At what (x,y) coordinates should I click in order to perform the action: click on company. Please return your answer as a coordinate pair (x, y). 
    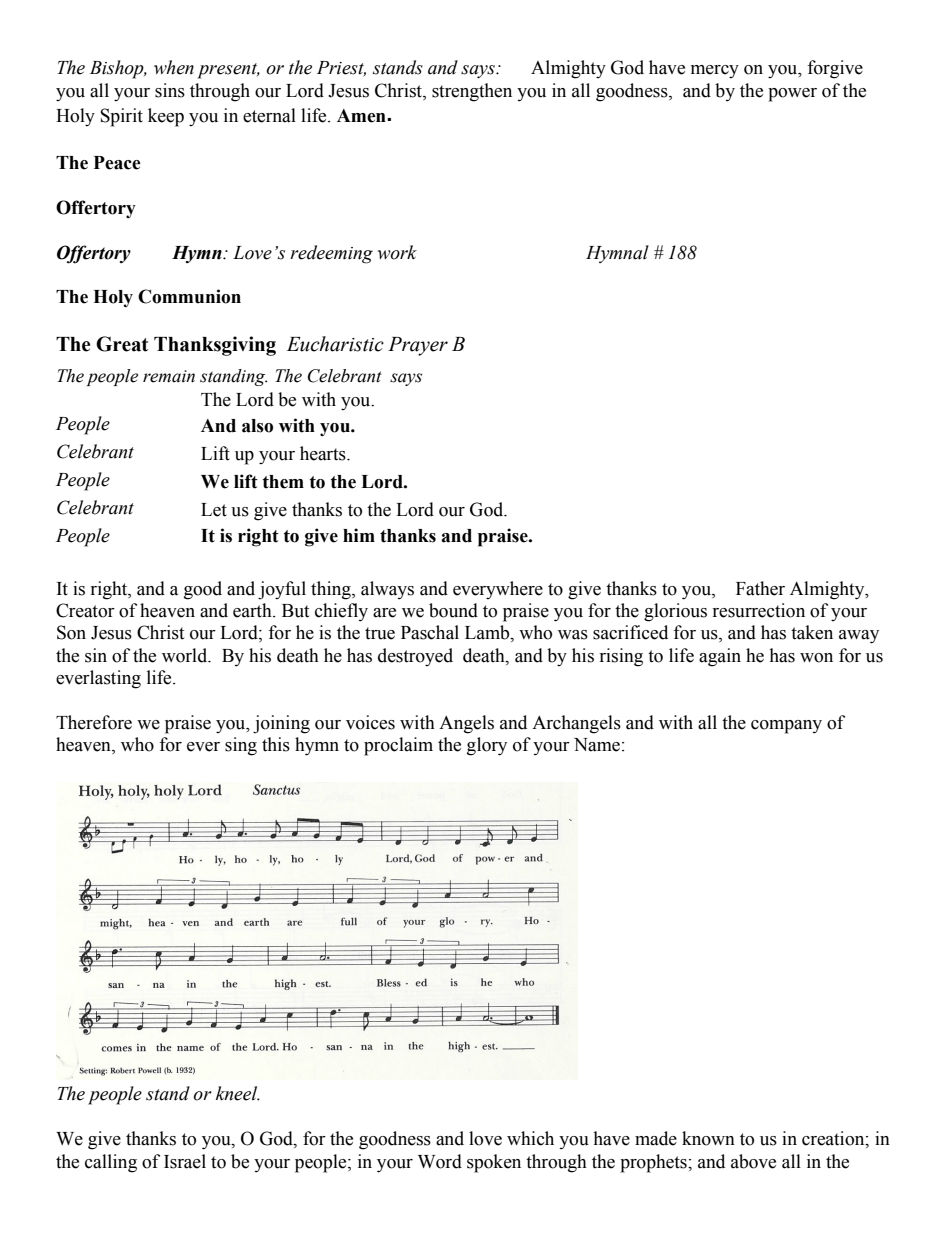
    Looking at the image, I should click on (786, 727).
